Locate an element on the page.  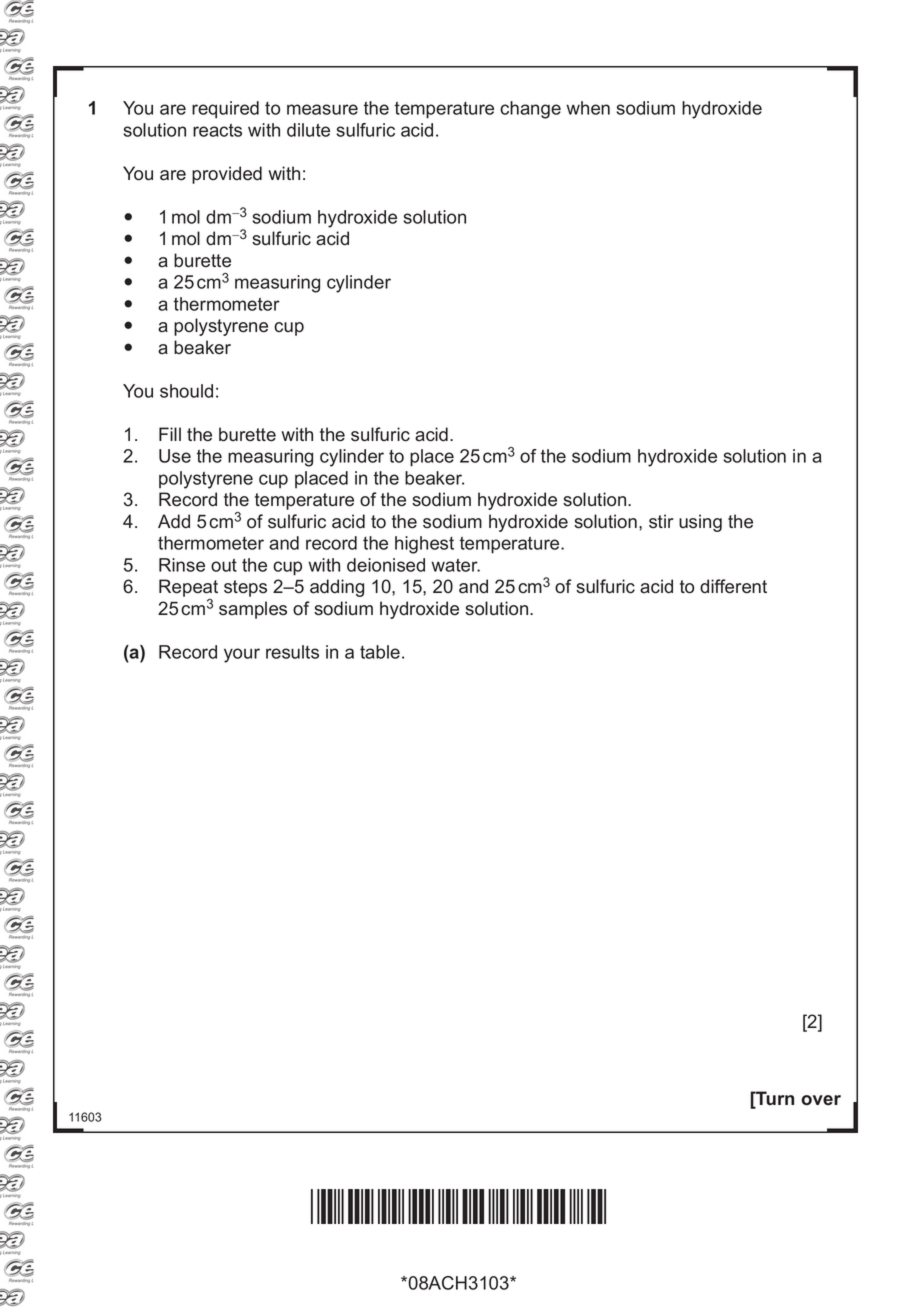
stir is located at coordinates (661, 521).
